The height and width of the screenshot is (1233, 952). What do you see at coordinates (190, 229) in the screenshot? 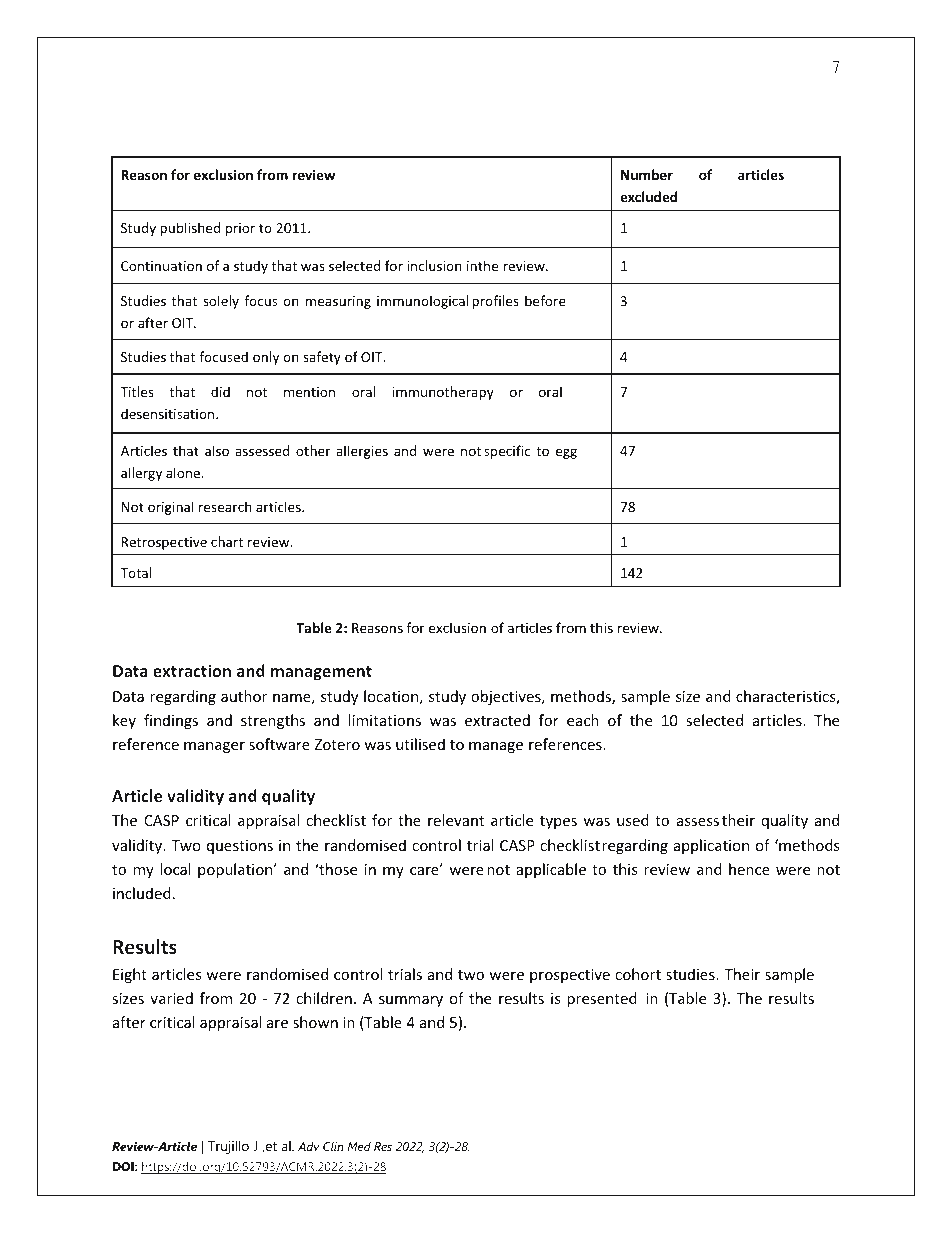
I see `published` at bounding box center [190, 229].
